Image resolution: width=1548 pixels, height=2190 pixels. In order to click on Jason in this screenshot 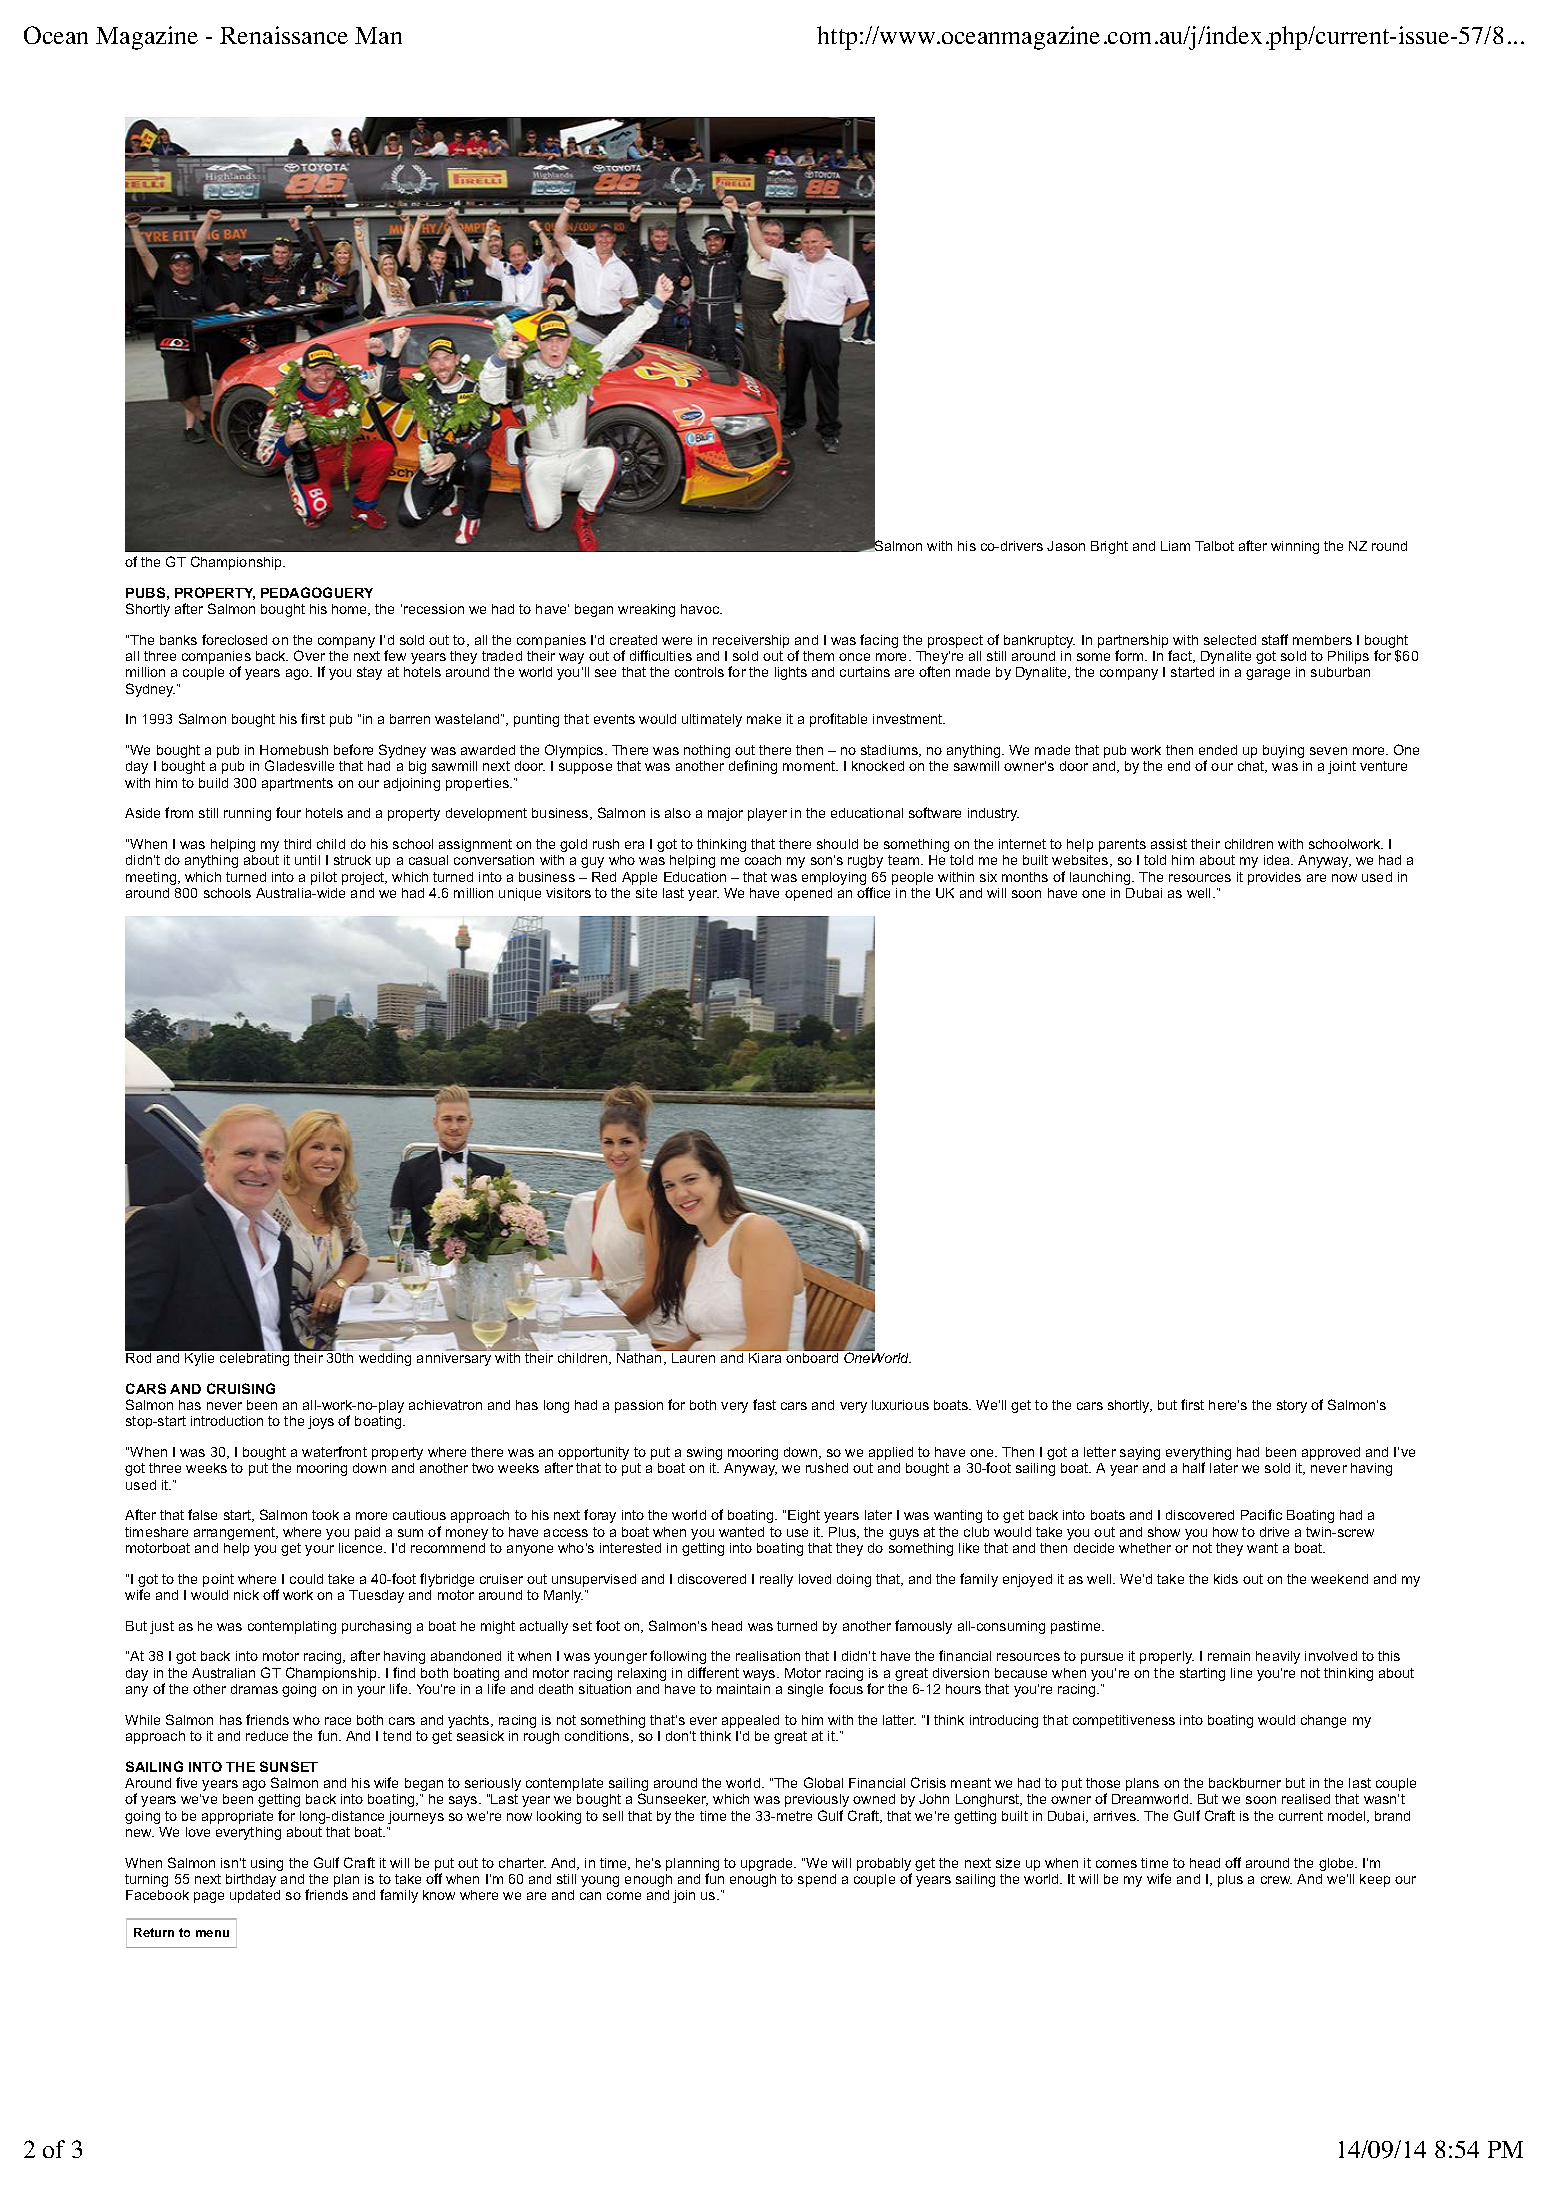, I will do `click(1066, 546)`.
